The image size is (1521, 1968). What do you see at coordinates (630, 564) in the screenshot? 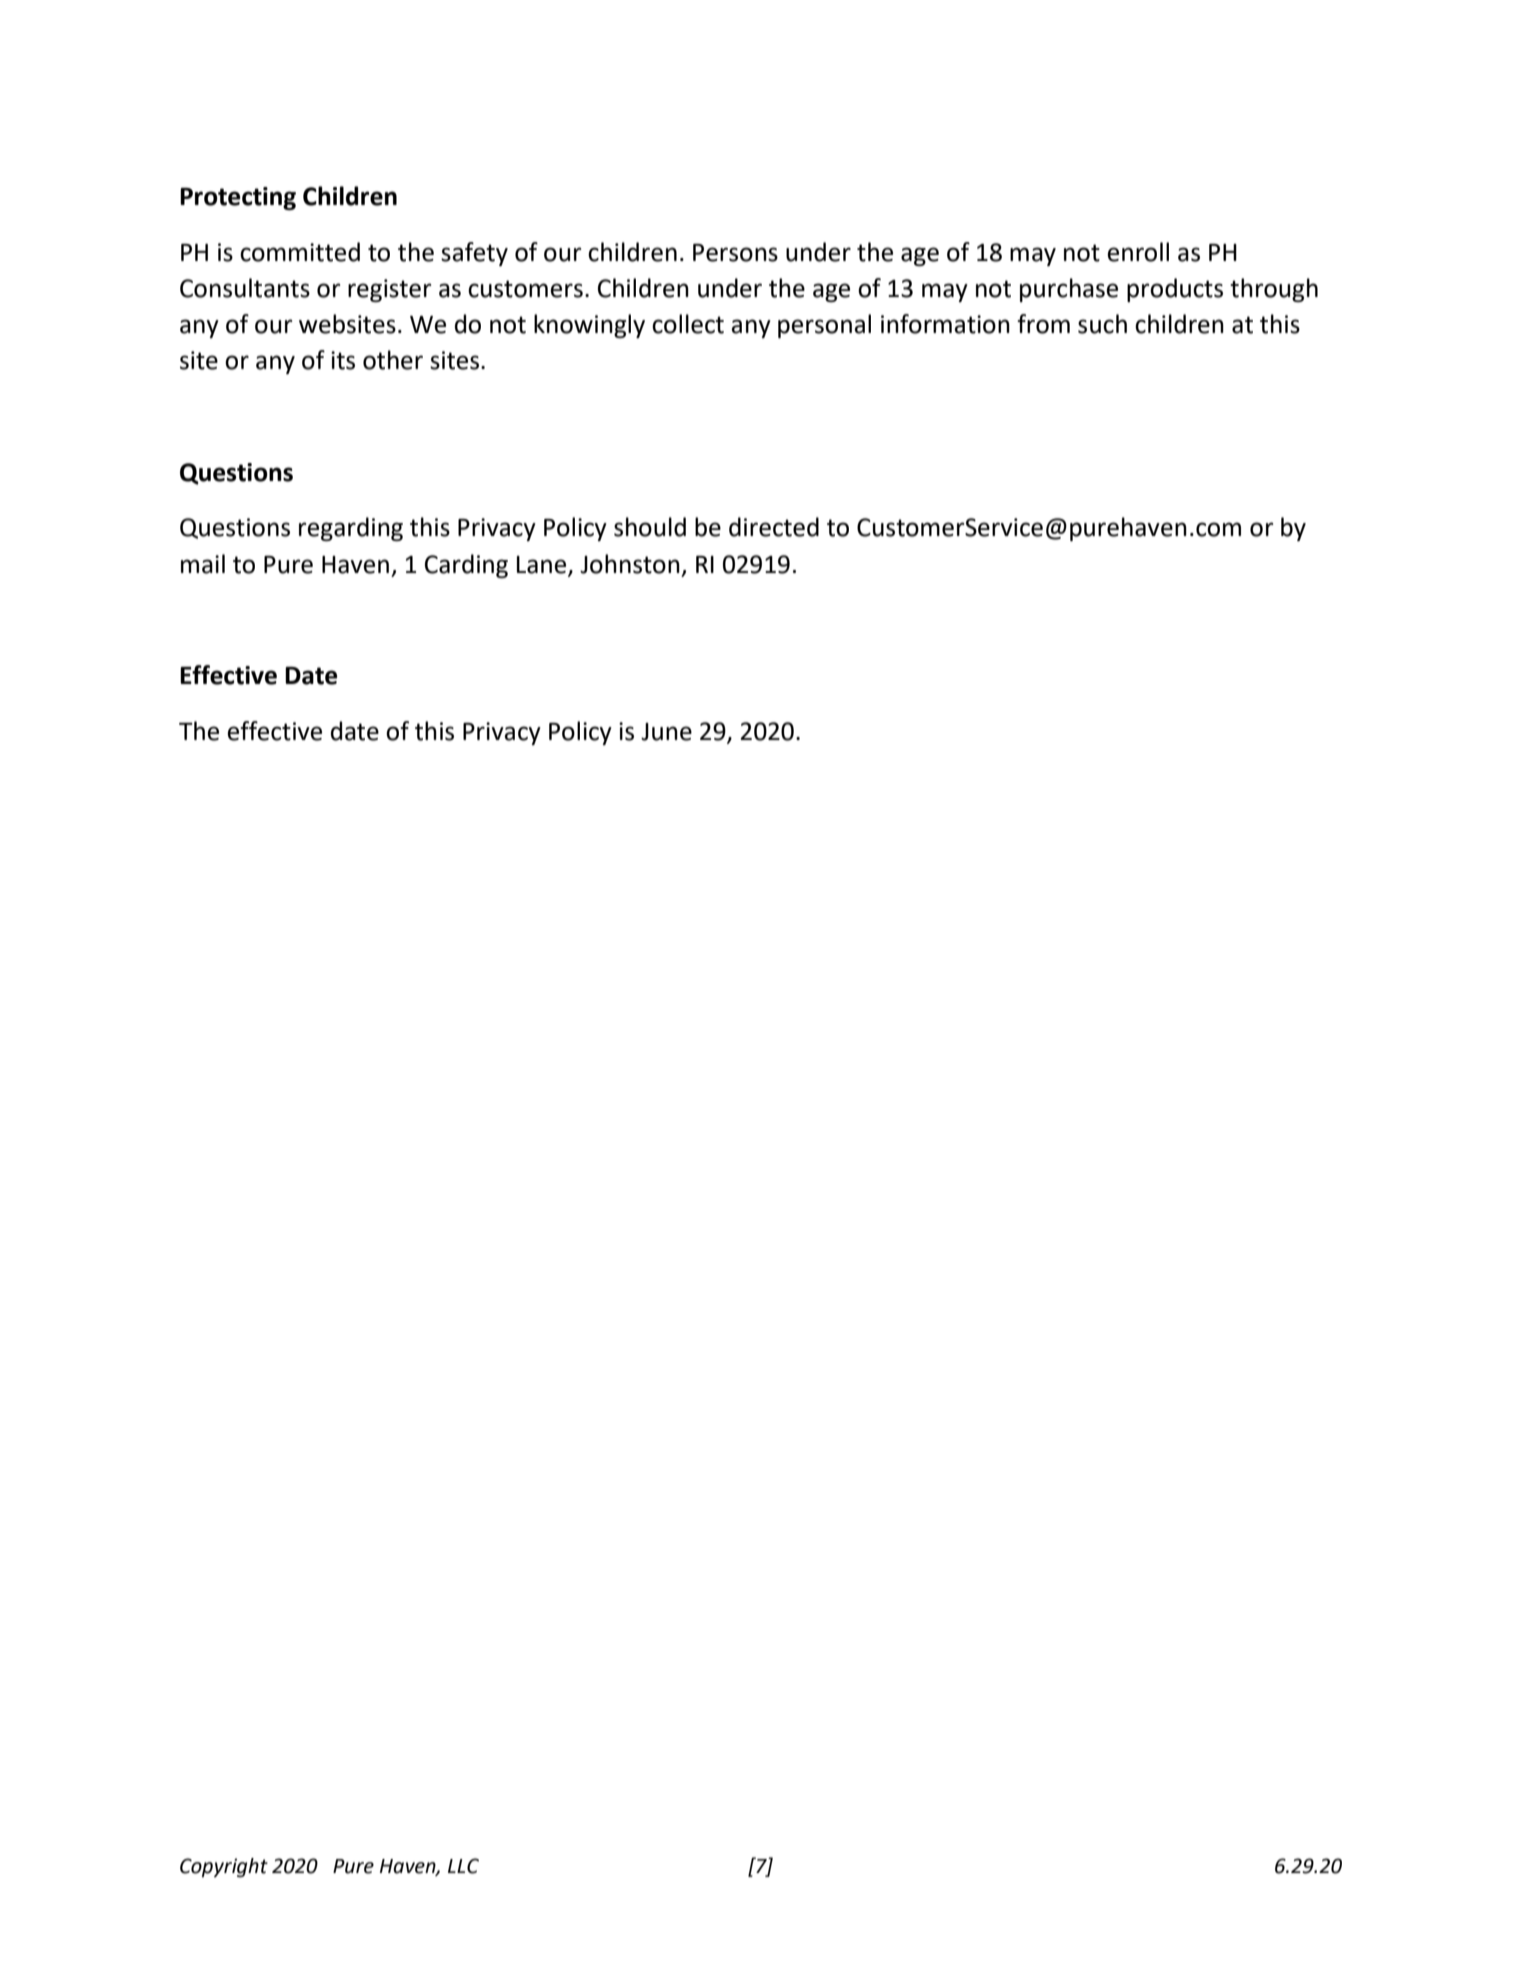
I see `Johnston` at bounding box center [630, 564].
